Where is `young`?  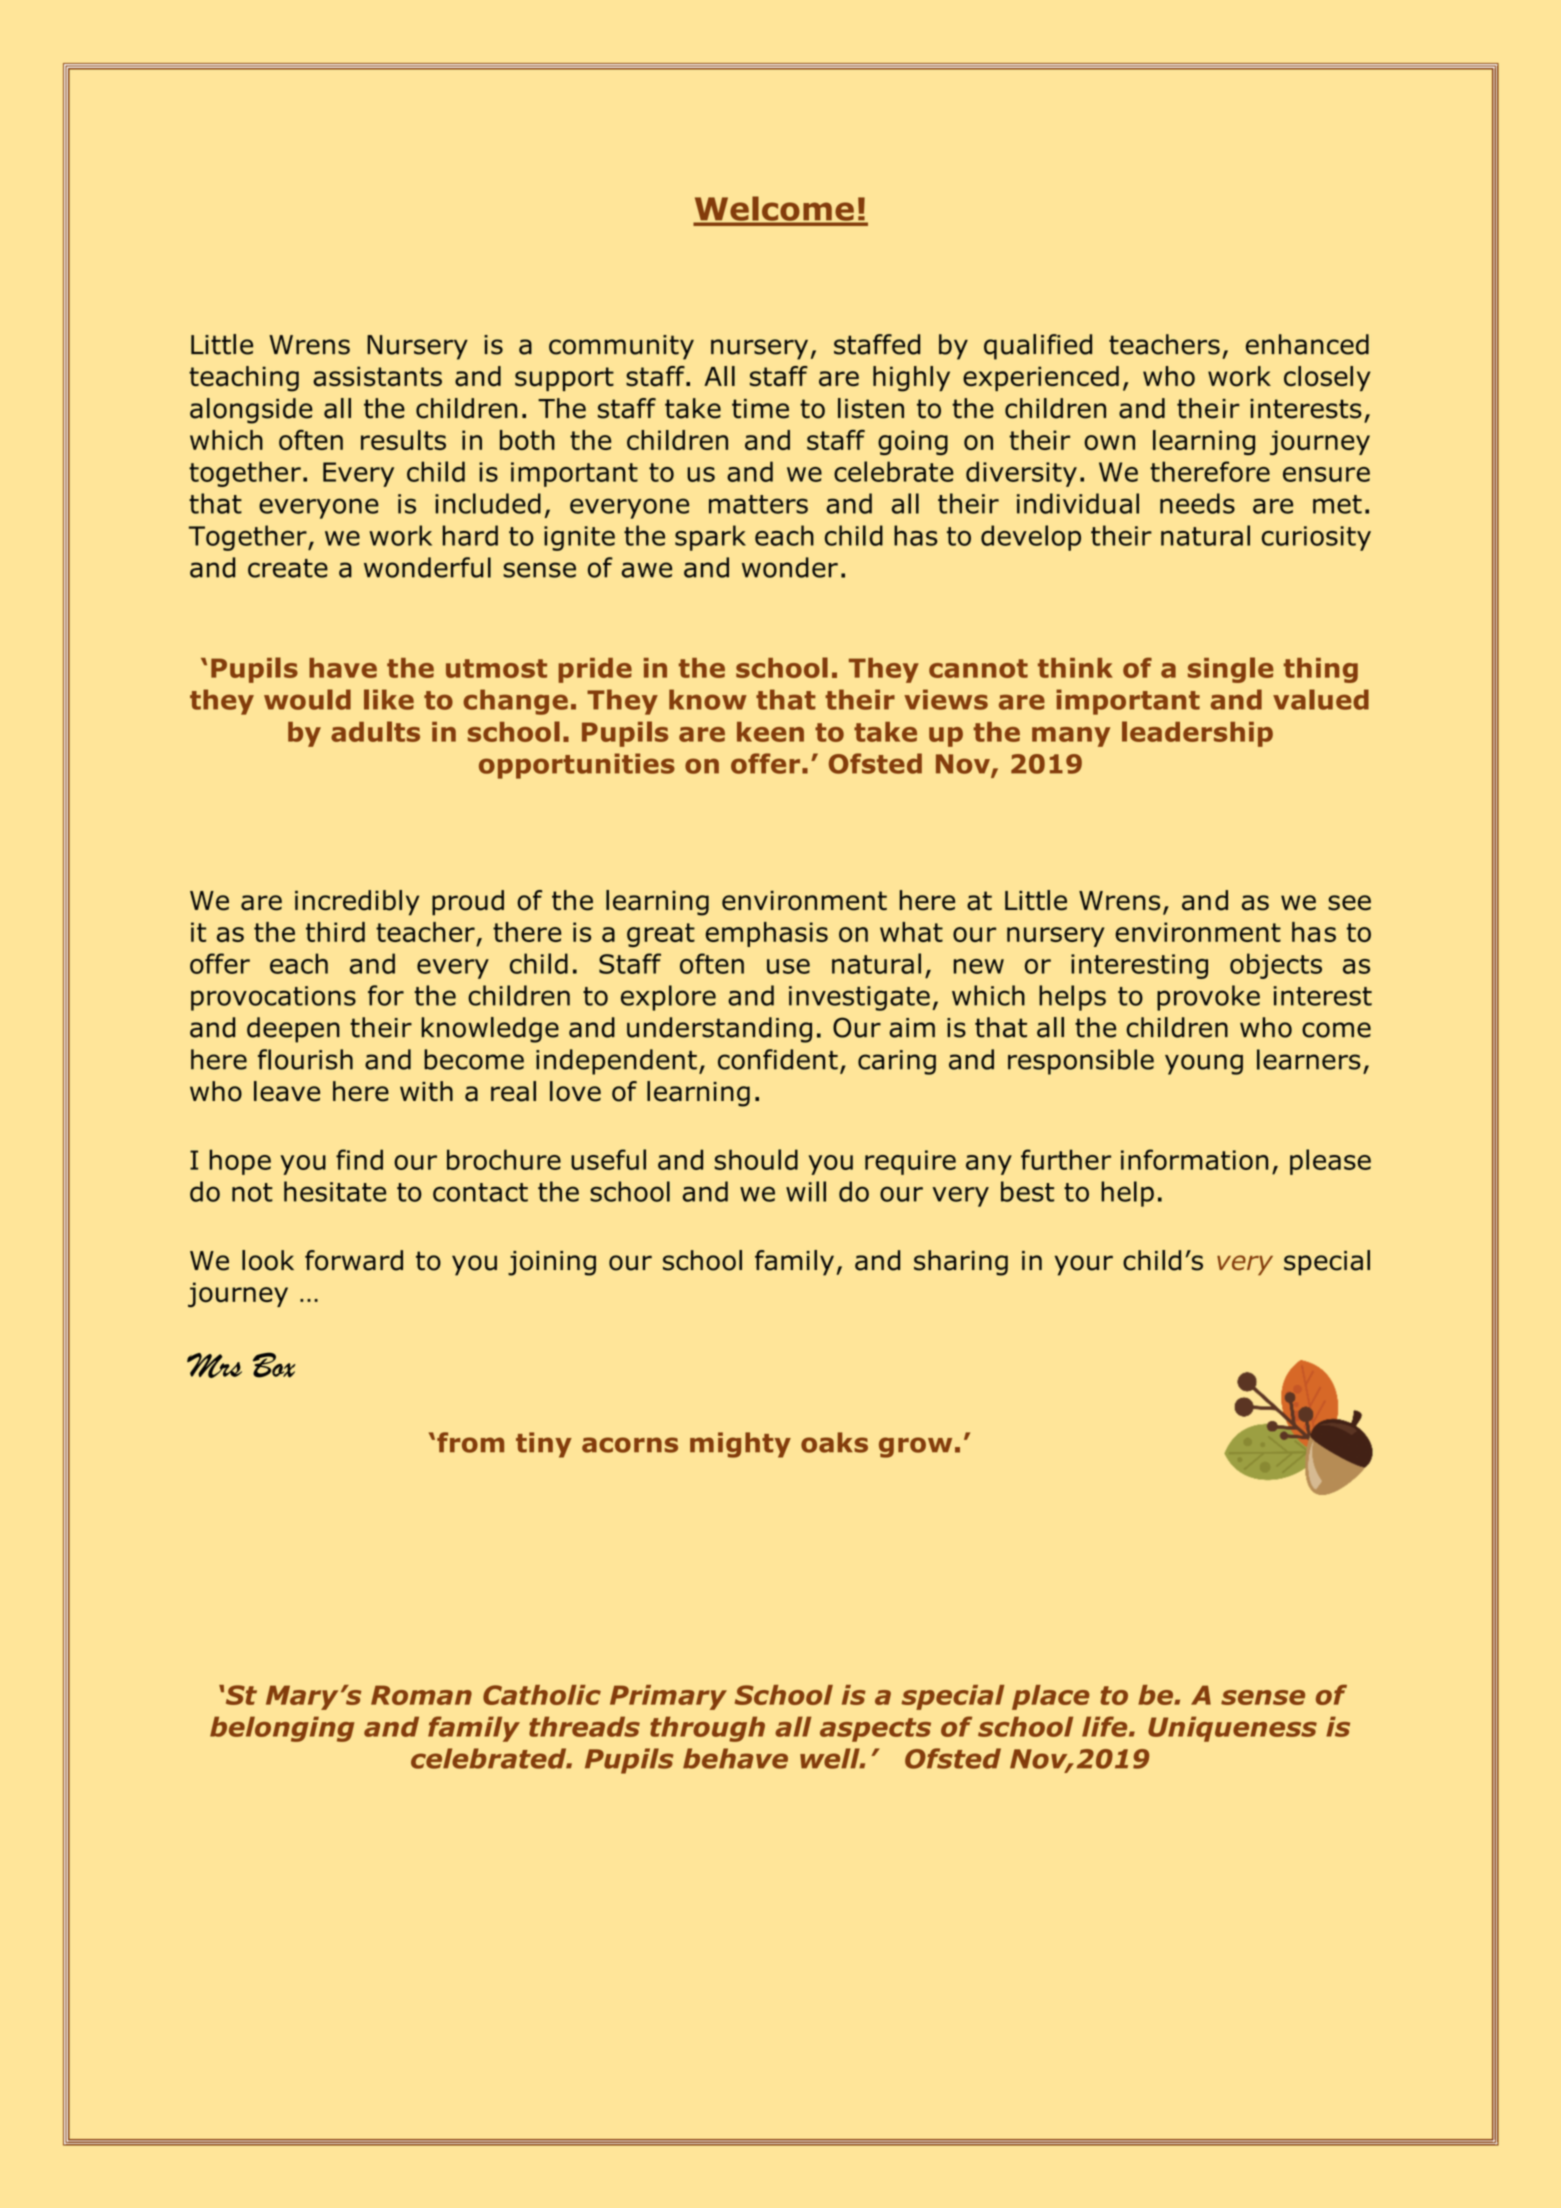 young is located at coordinates (1204, 1064).
